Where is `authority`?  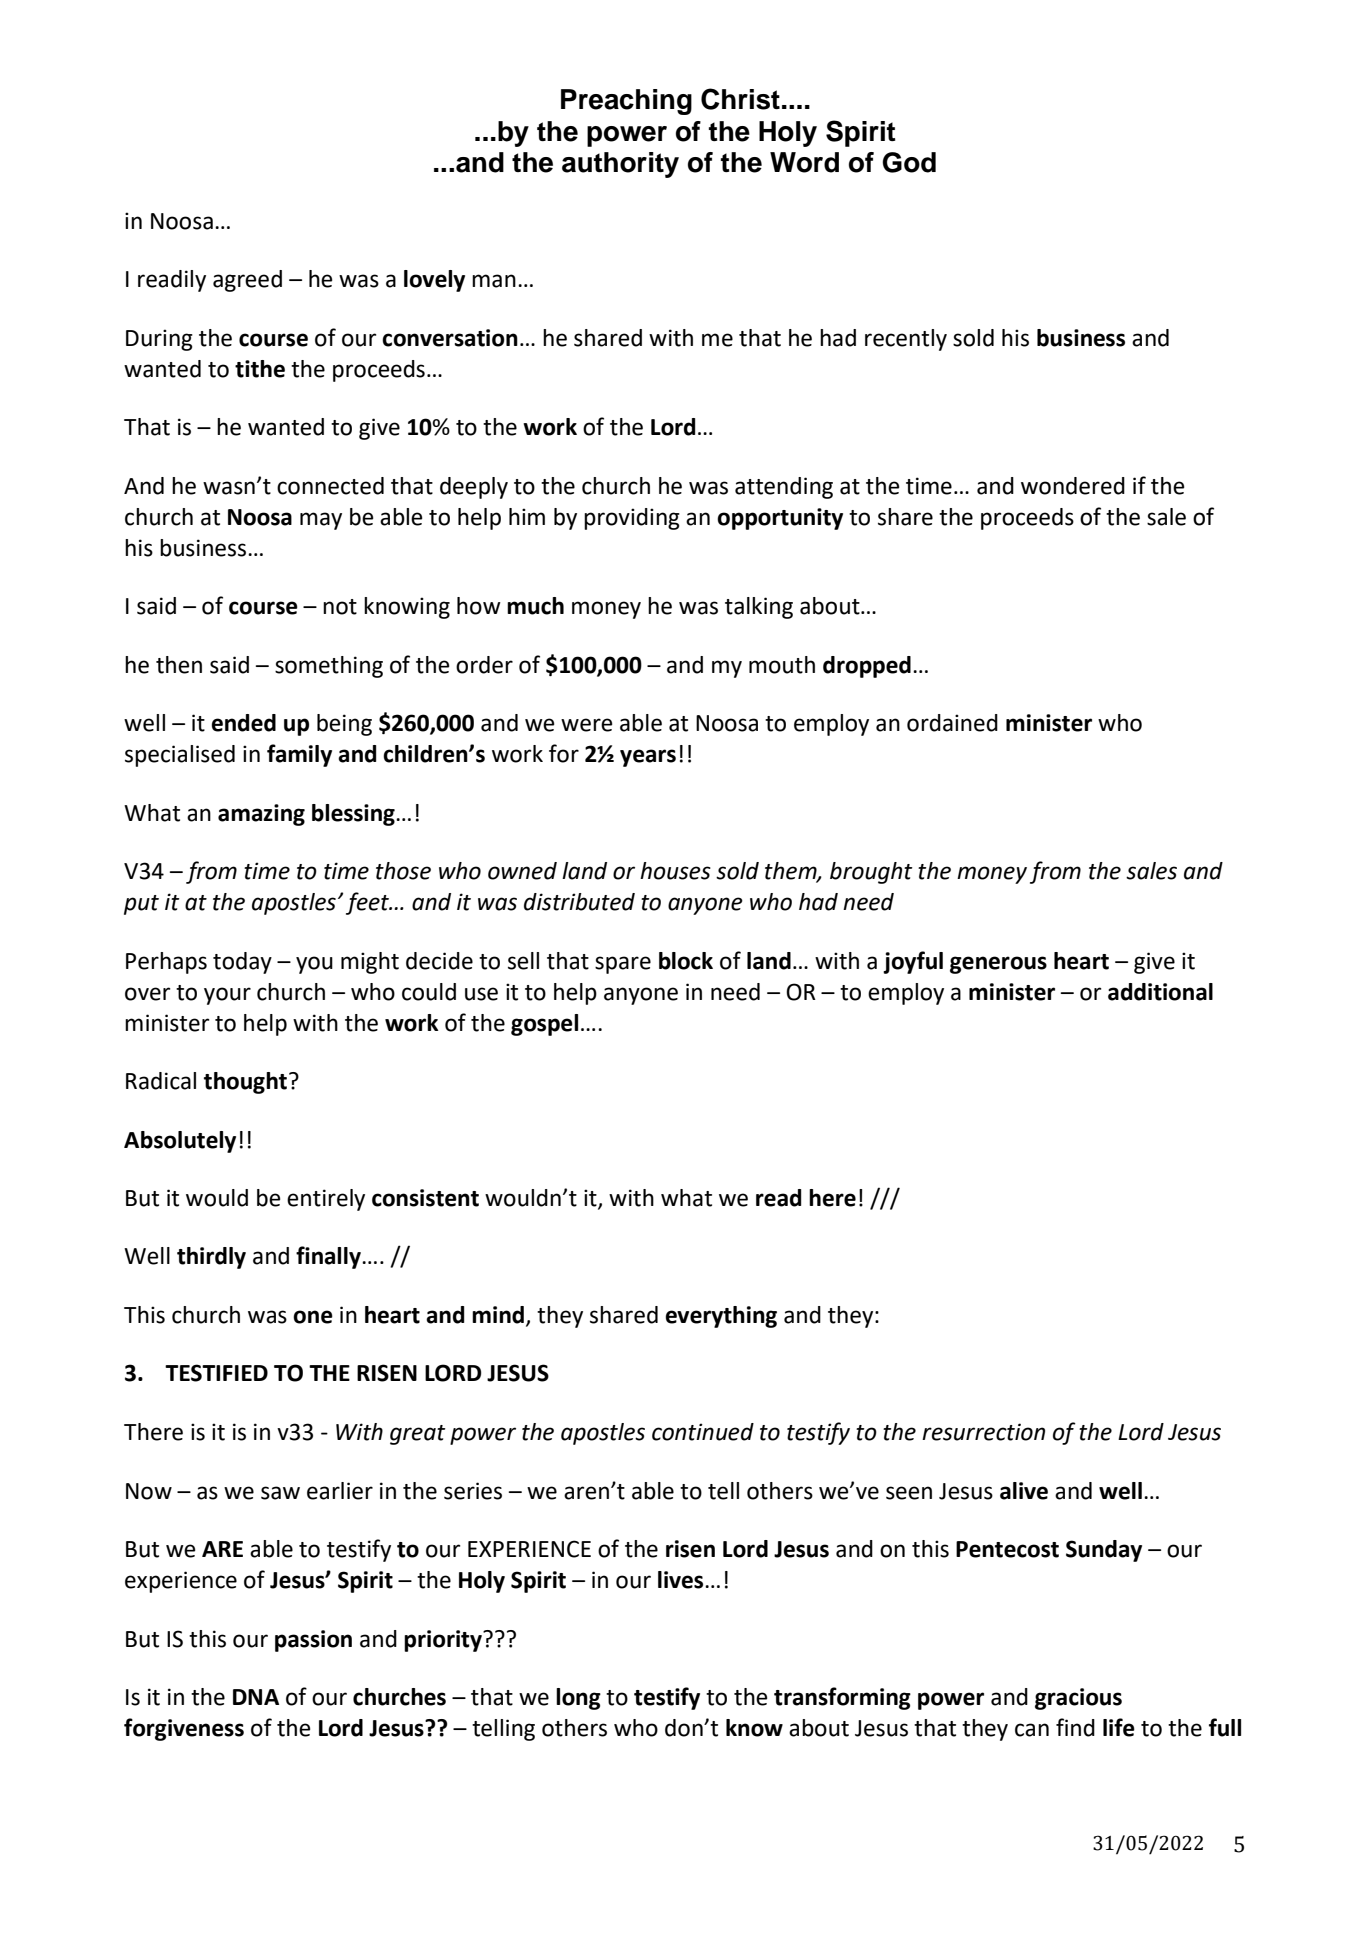
authority is located at coordinates (620, 165).
